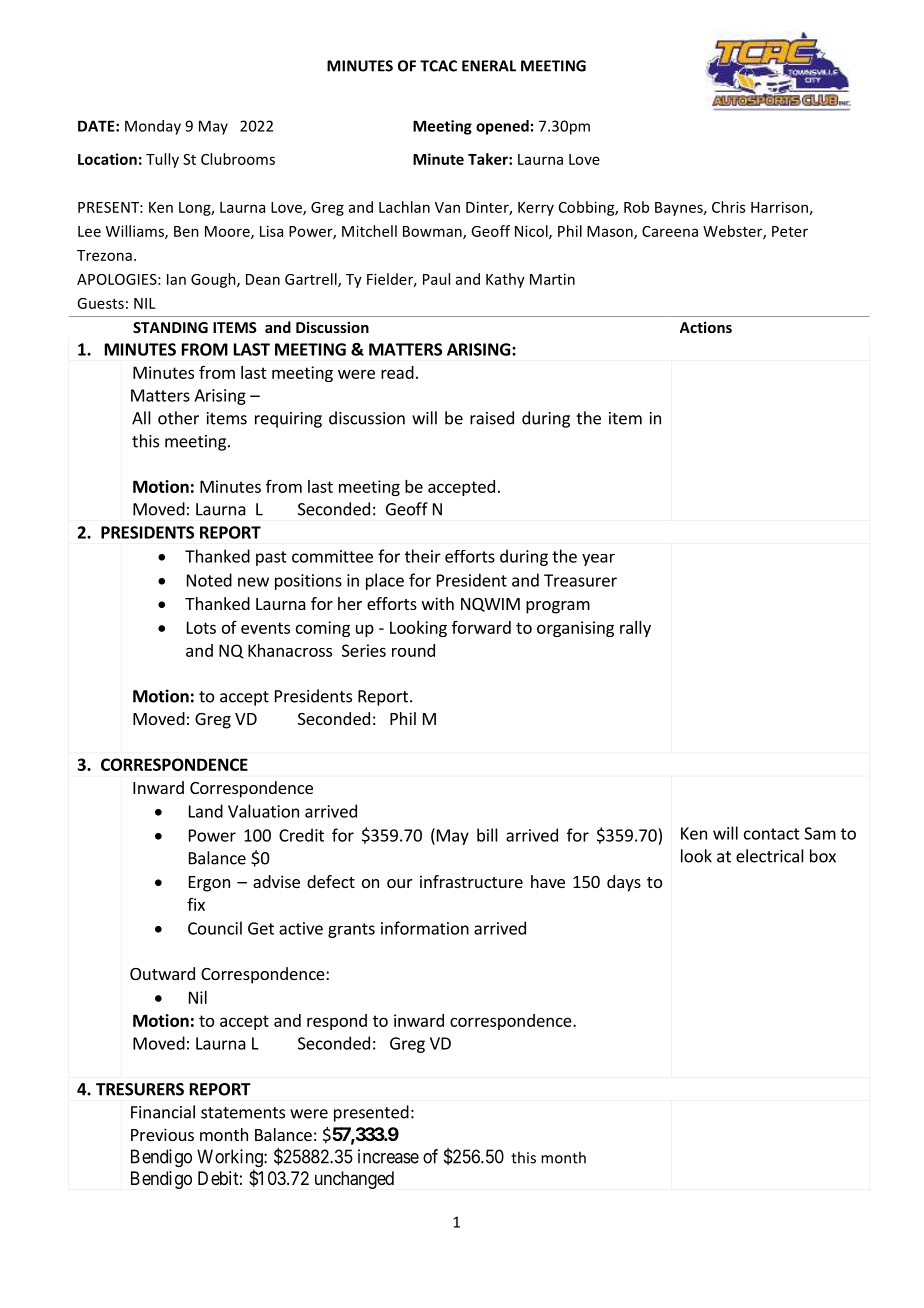  I want to click on opened, so click(502, 127).
